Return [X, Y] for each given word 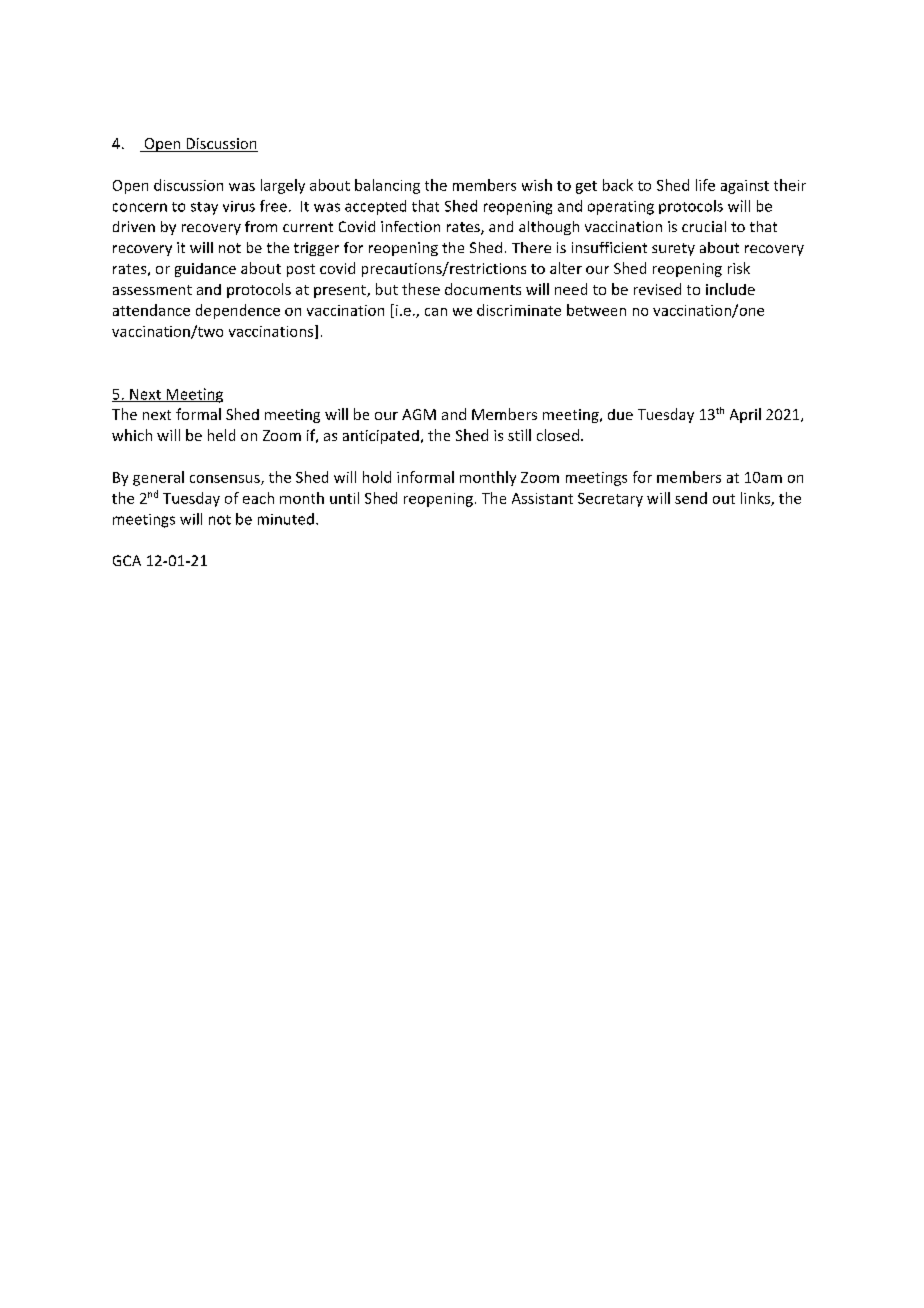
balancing [387, 186]
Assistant [542, 498]
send [691, 498]
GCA [127, 560]
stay [204, 208]
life [705, 185]
